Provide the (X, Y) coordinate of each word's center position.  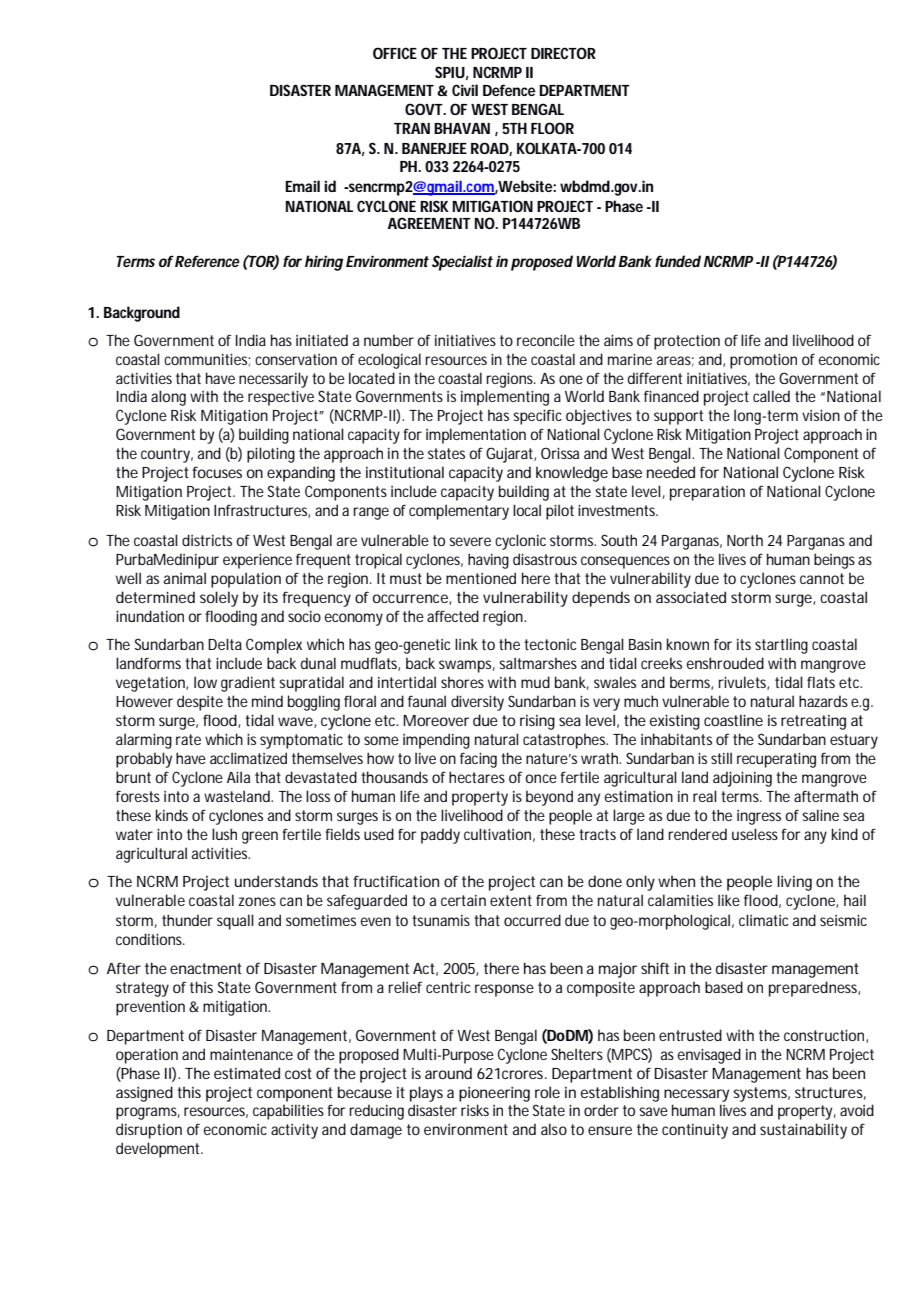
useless (755, 834)
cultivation (497, 834)
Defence (509, 90)
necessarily (273, 380)
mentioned (481, 578)
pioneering (494, 1094)
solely (219, 599)
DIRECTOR (563, 53)
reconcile (546, 340)
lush (224, 834)
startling (781, 646)
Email (302, 186)
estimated (247, 1073)
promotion (763, 361)
